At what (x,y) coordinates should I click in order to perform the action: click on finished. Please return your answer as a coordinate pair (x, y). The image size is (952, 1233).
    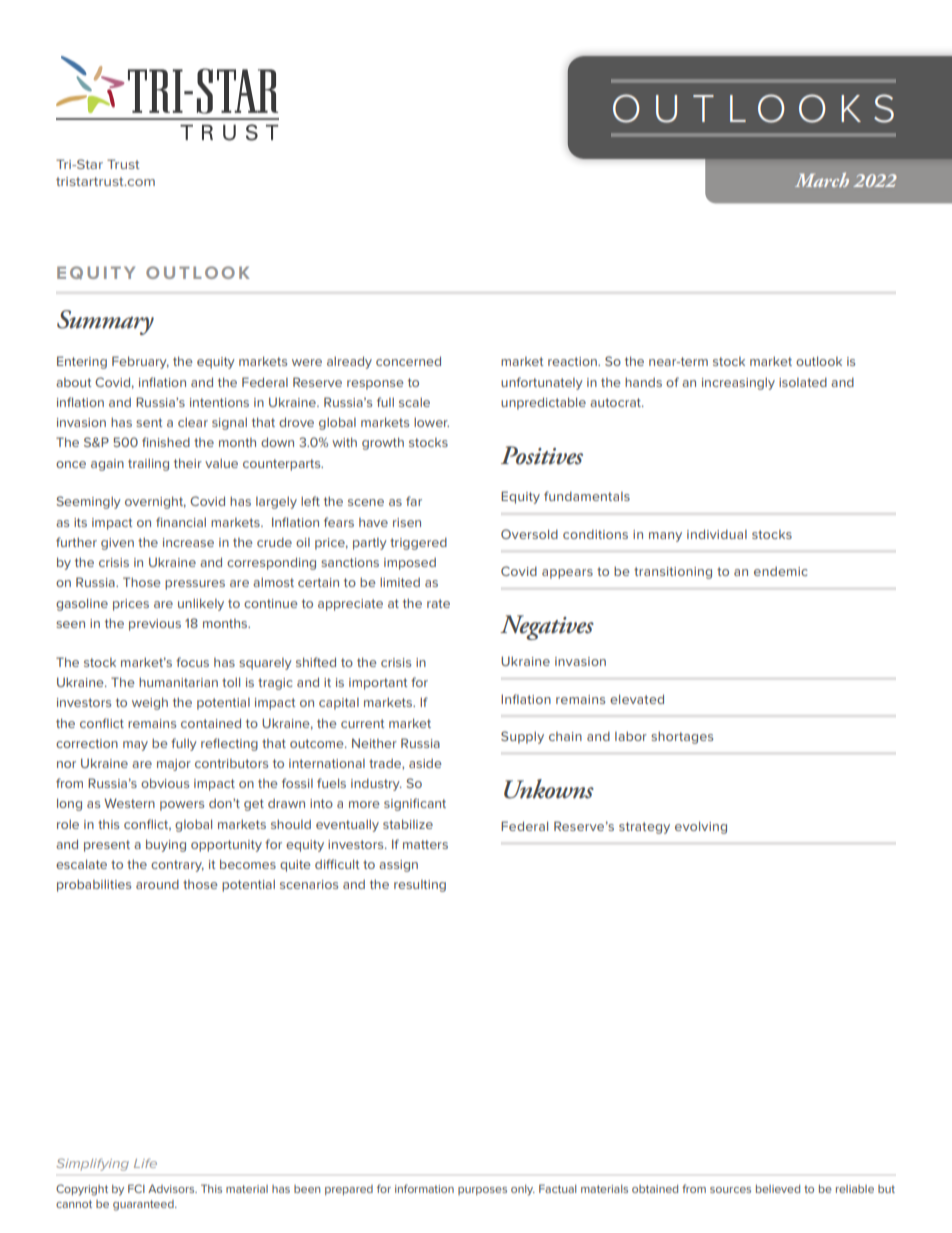
    Looking at the image, I should click on (166, 442).
